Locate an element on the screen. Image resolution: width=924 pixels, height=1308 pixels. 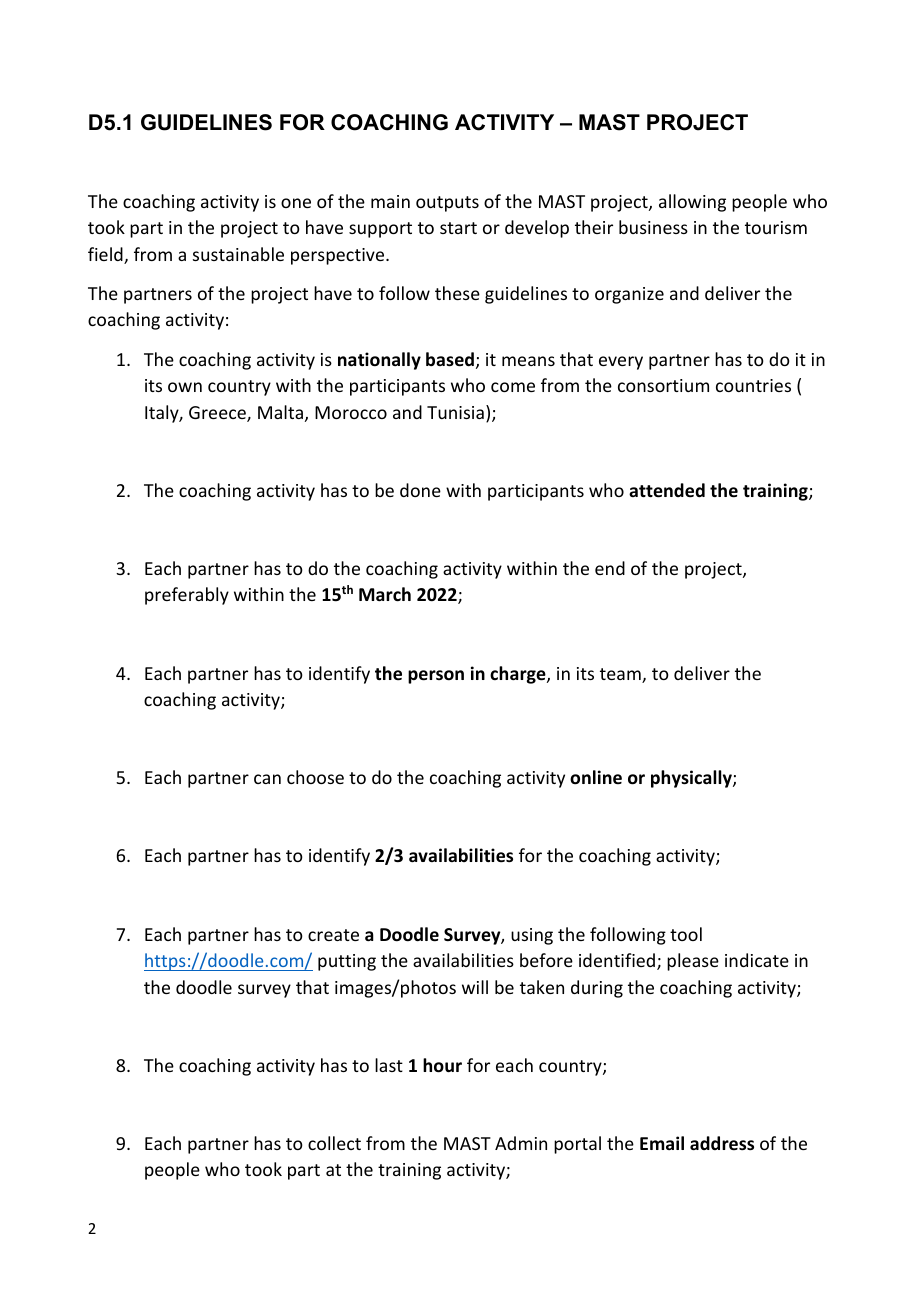
collect is located at coordinates (334, 1143).
